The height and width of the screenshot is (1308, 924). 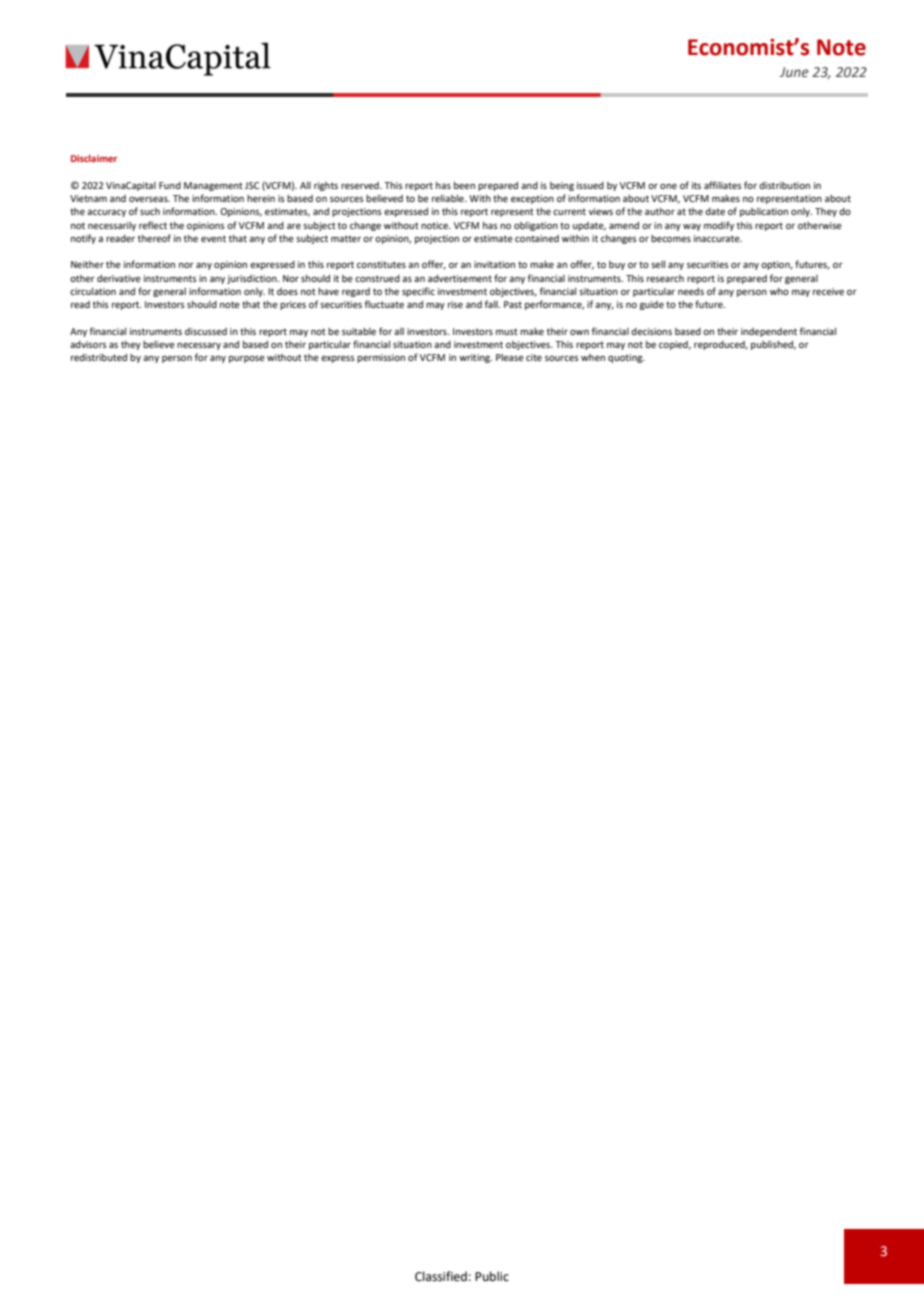 What do you see at coordinates (510, 357) in the screenshot?
I see `Please` at bounding box center [510, 357].
